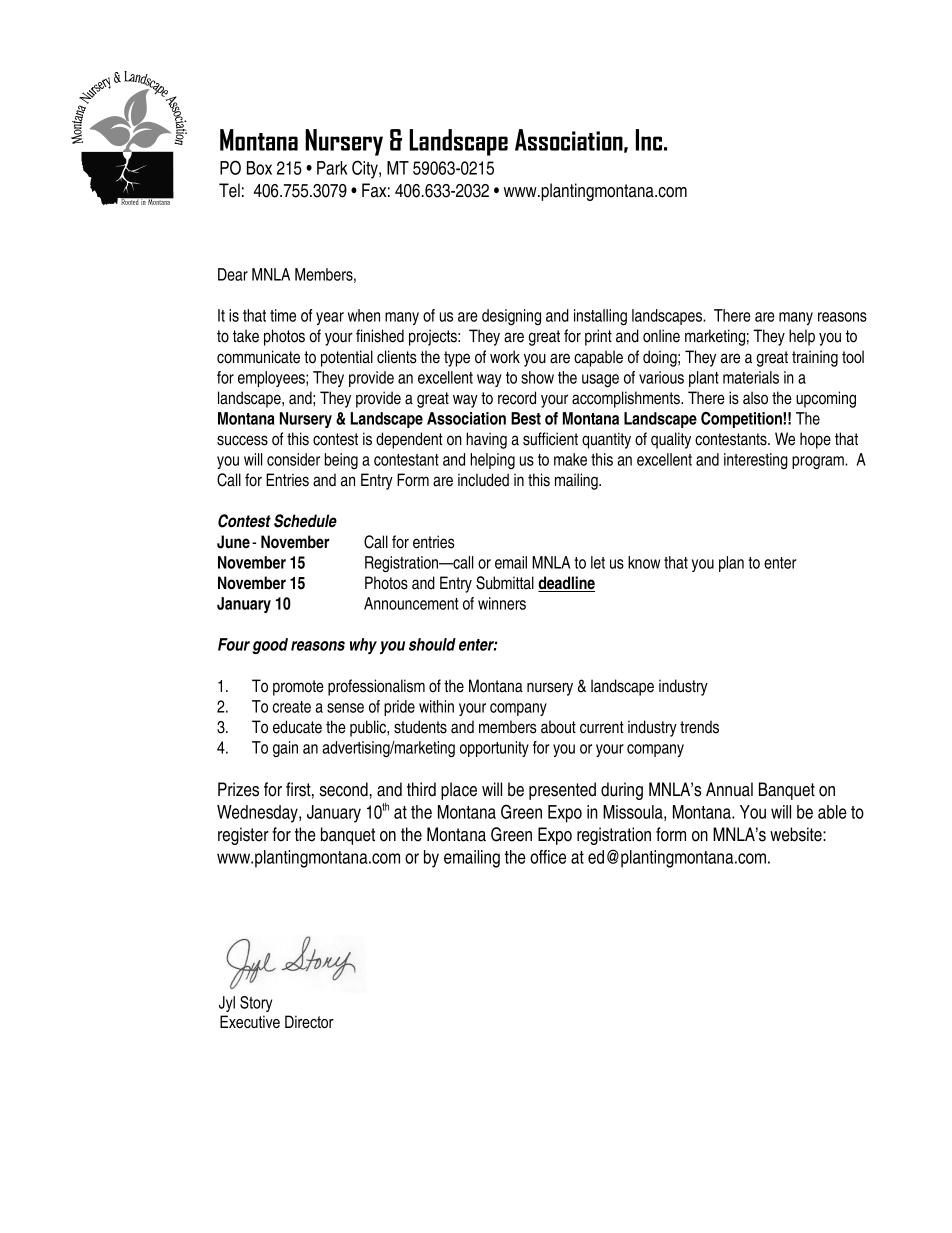  Describe the element at coordinates (729, 789) in the screenshot. I see `Annual` at that location.
